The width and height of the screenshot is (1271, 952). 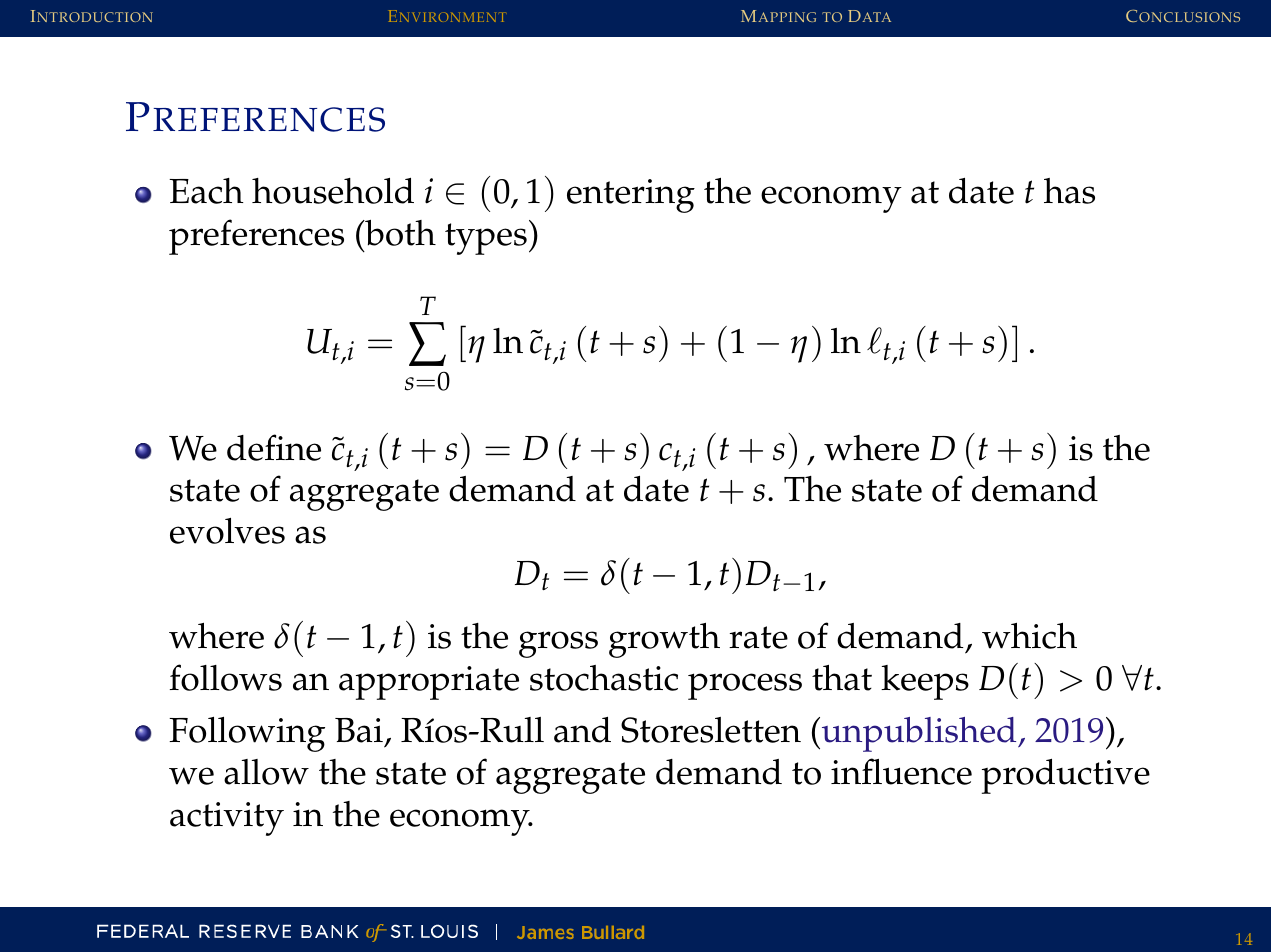 What do you see at coordinates (664, 640) in the screenshot?
I see `growth` at bounding box center [664, 640].
